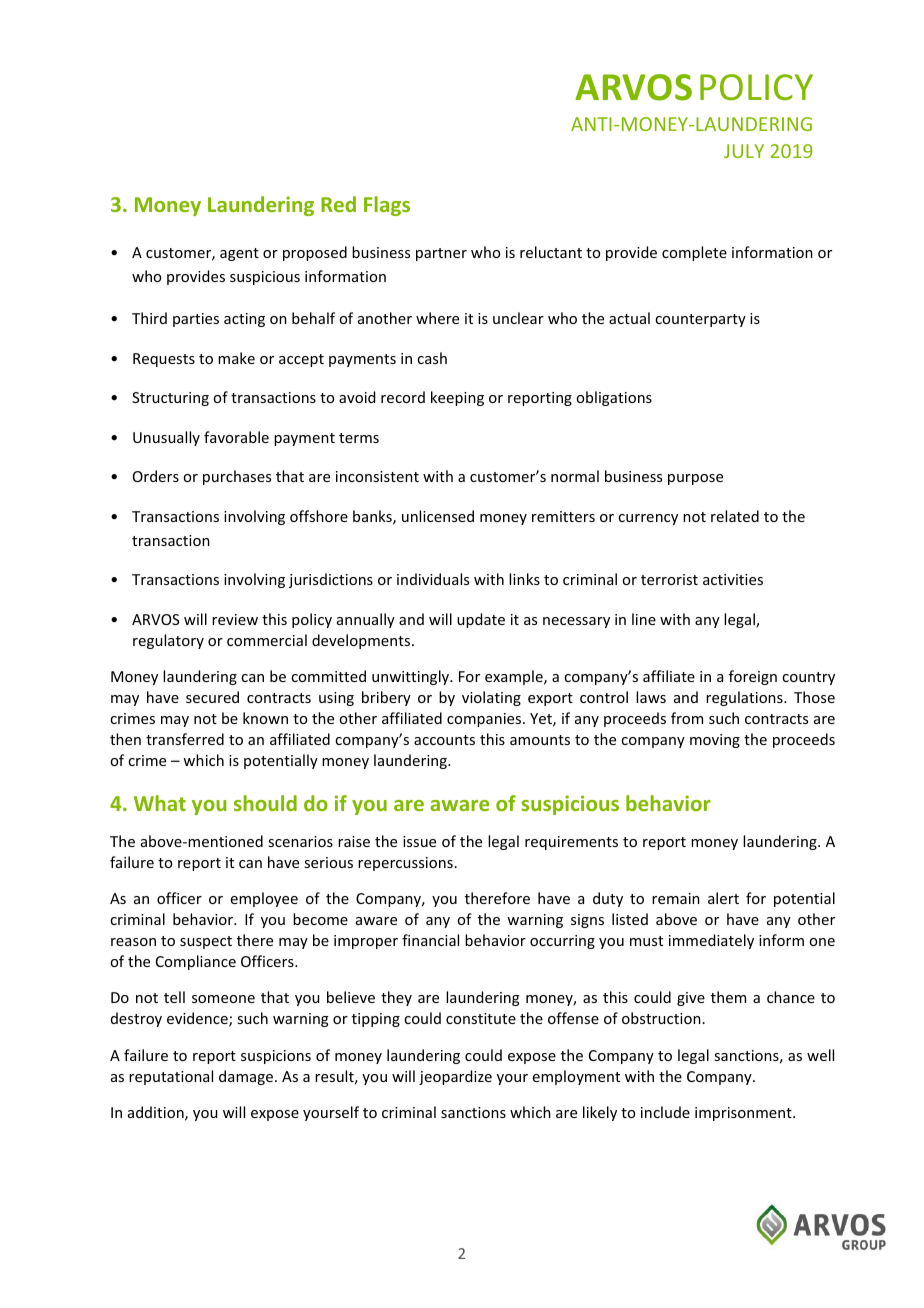 This page has width=924, height=1308. I want to click on issue, so click(419, 841).
